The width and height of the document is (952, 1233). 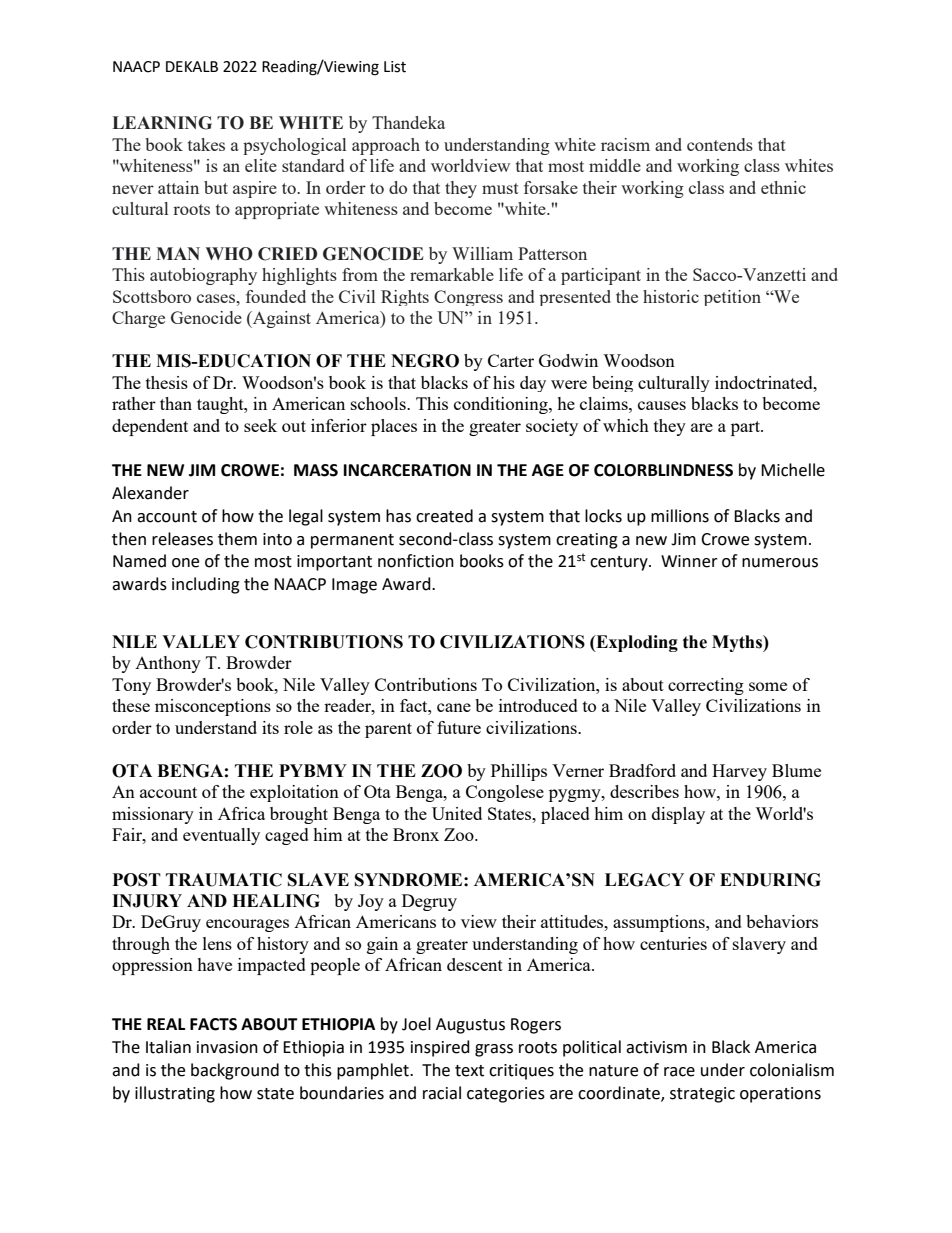 I want to click on NEGRO, so click(x=425, y=361).
